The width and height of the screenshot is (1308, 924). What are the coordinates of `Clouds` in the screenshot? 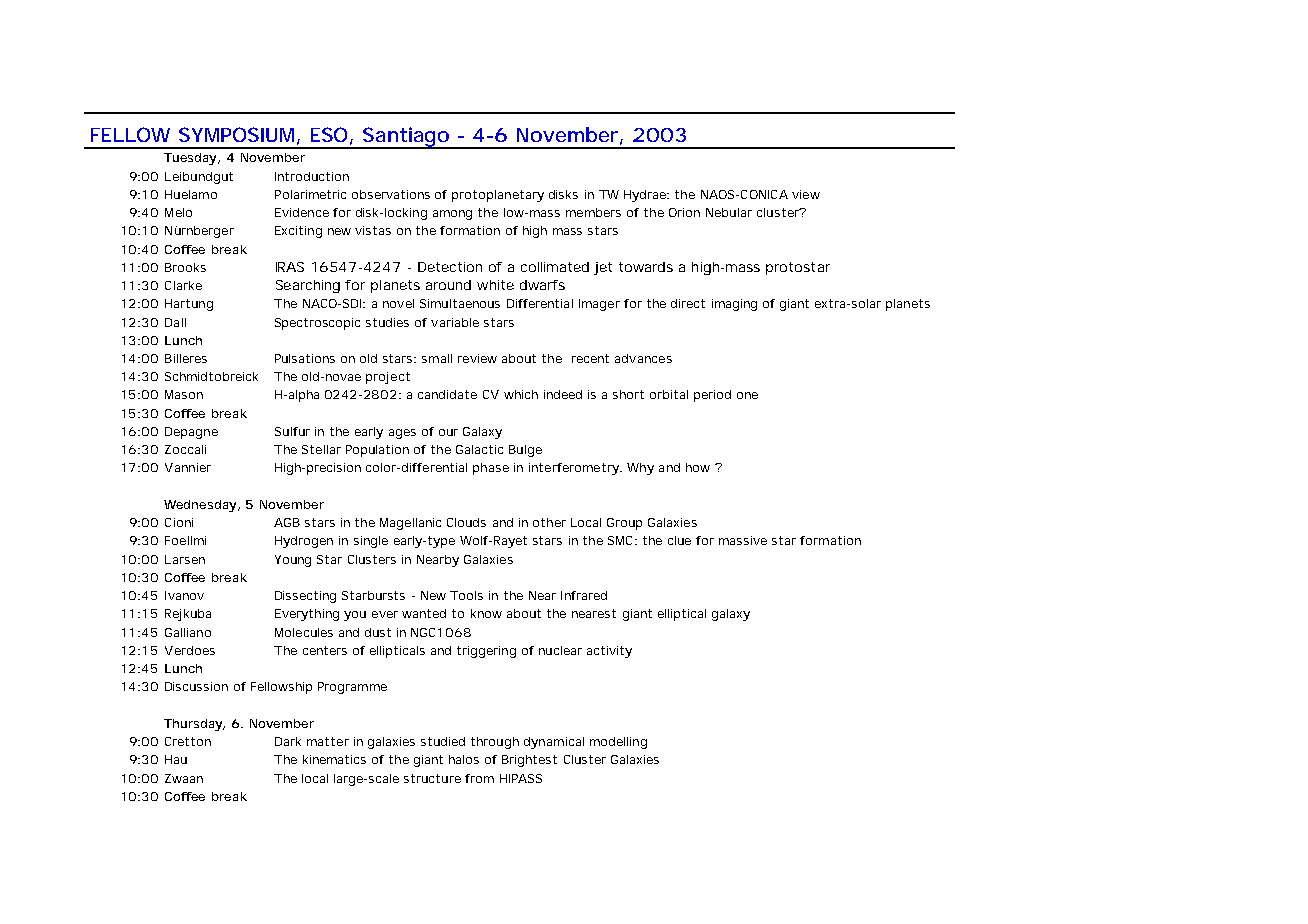 It's located at (466, 522).
